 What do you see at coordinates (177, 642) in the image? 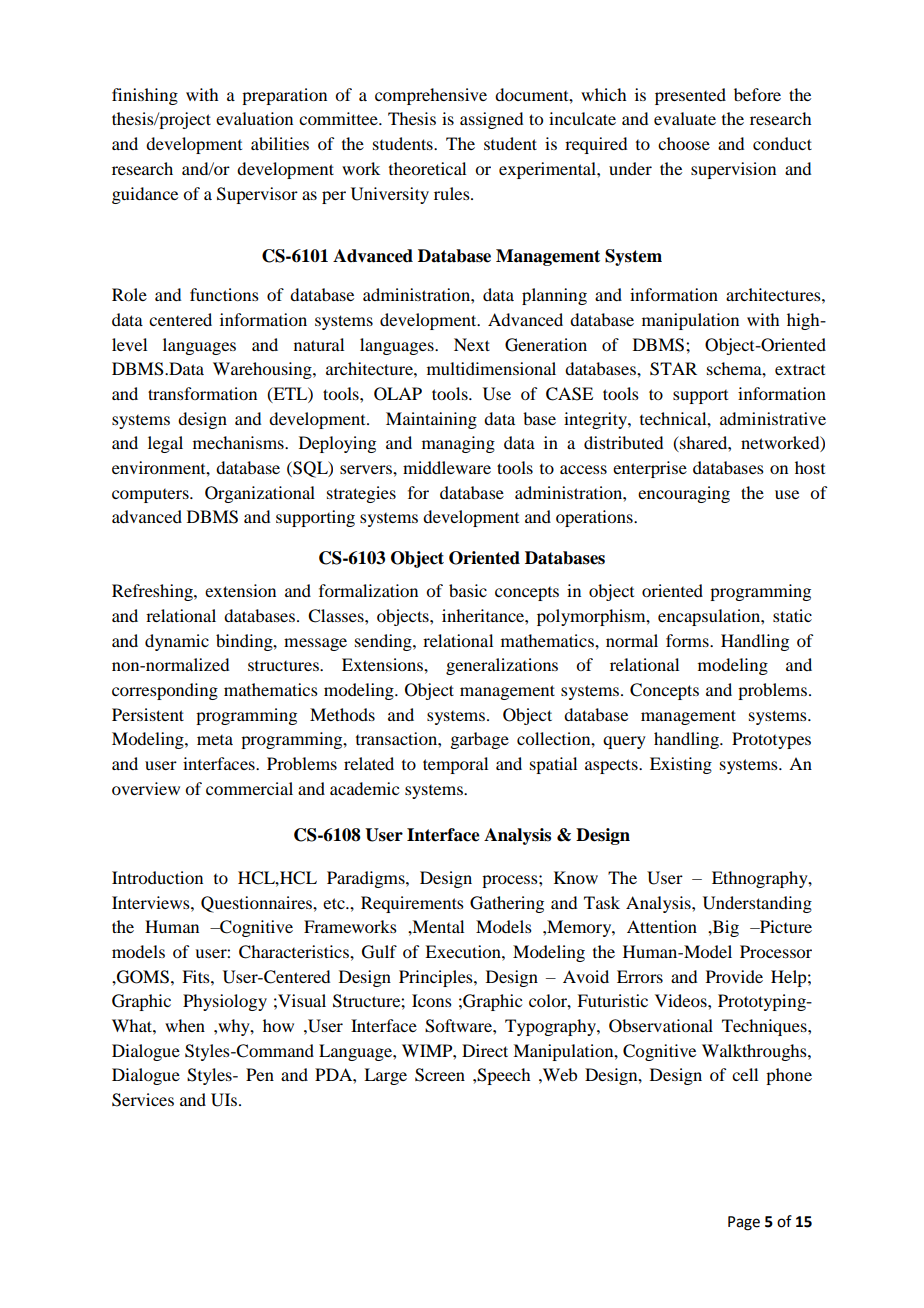
I see `dynamic` at bounding box center [177, 642].
